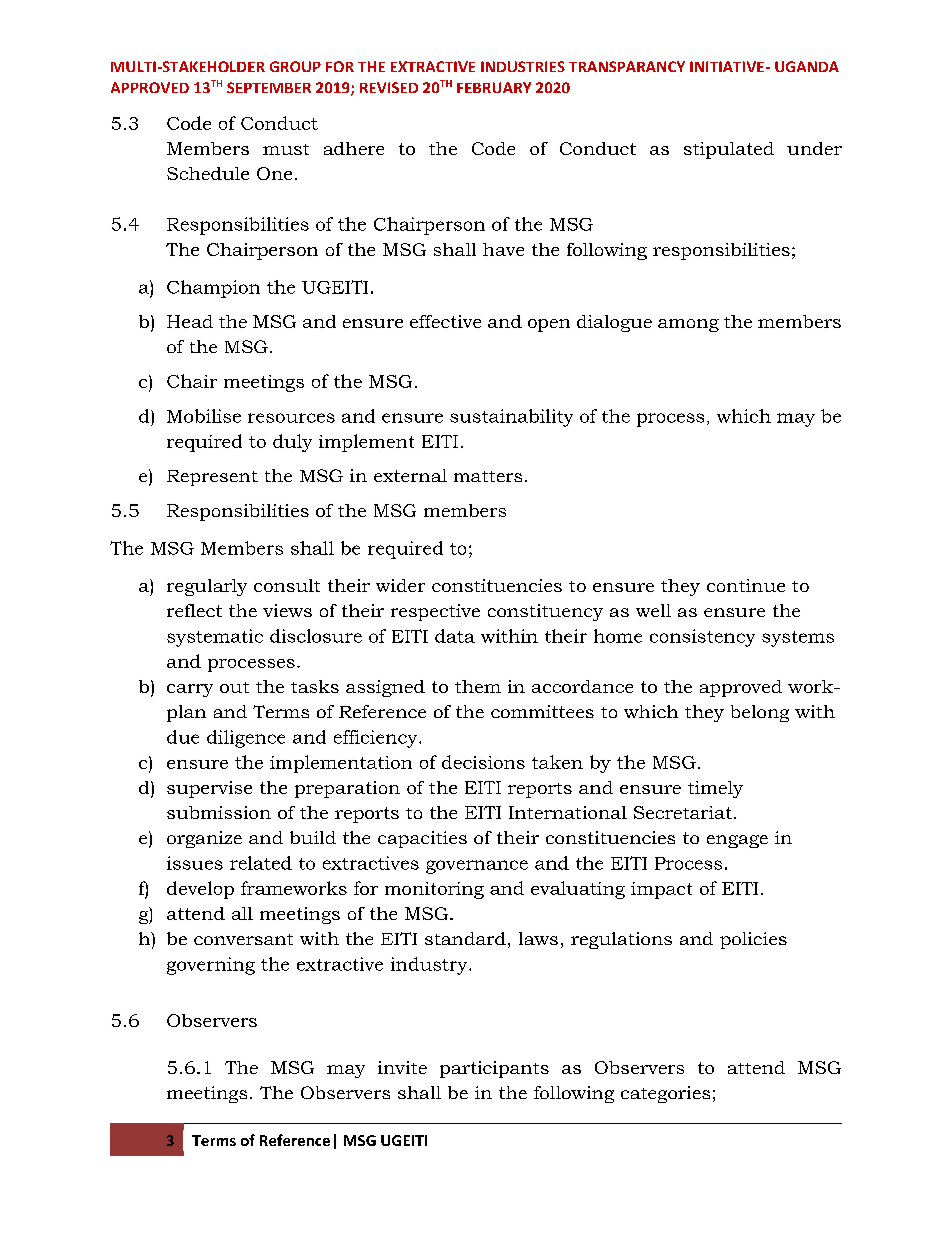 The image size is (952, 1233). Describe the element at coordinates (665, 1094) in the screenshot. I see `categories` at that location.
